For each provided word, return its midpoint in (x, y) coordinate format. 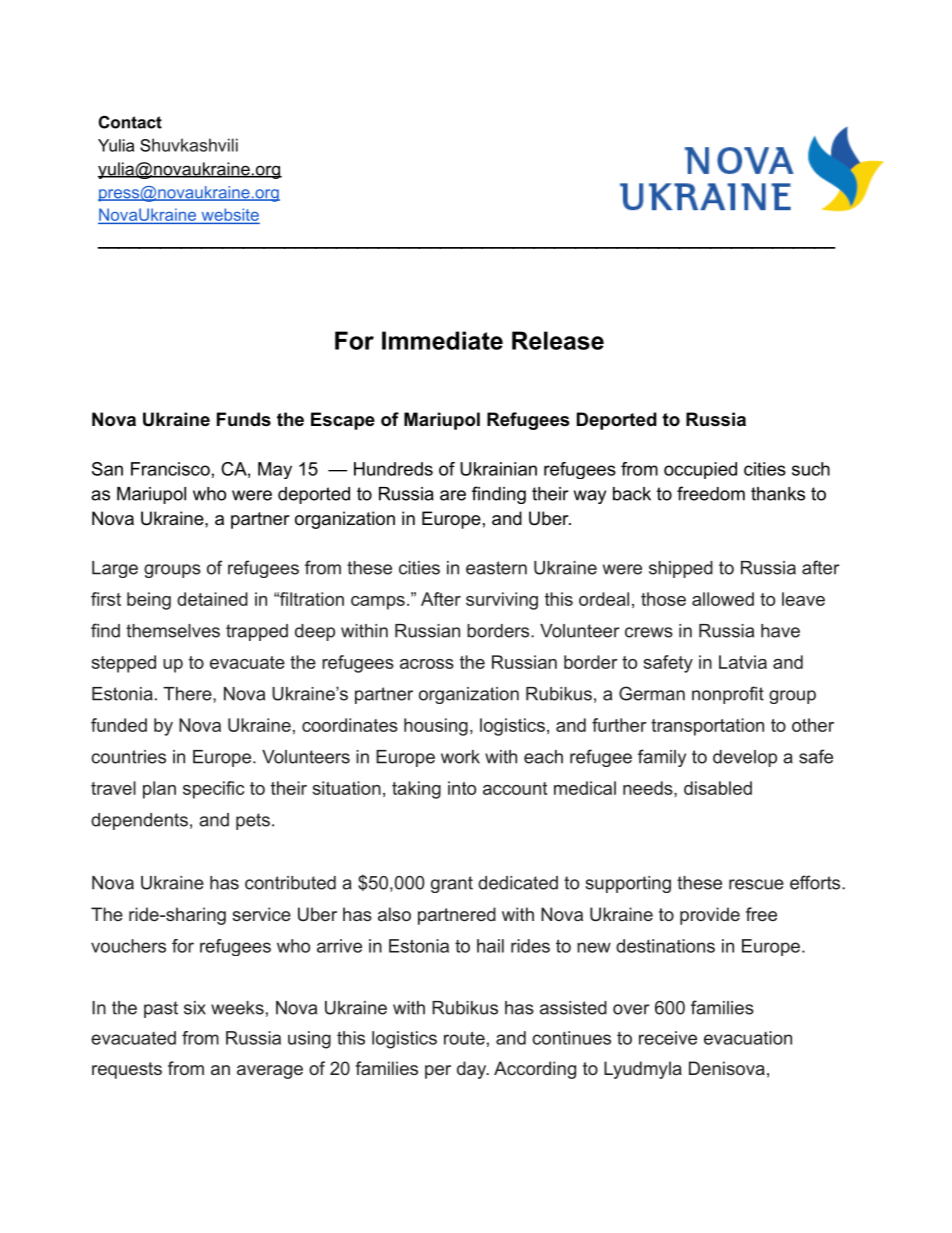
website (229, 215)
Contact (130, 122)
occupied (700, 470)
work (460, 757)
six (195, 1008)
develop (745, 758)
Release (558, 340)
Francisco (170, 469)
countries (128, 757)
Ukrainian (498, 469)
